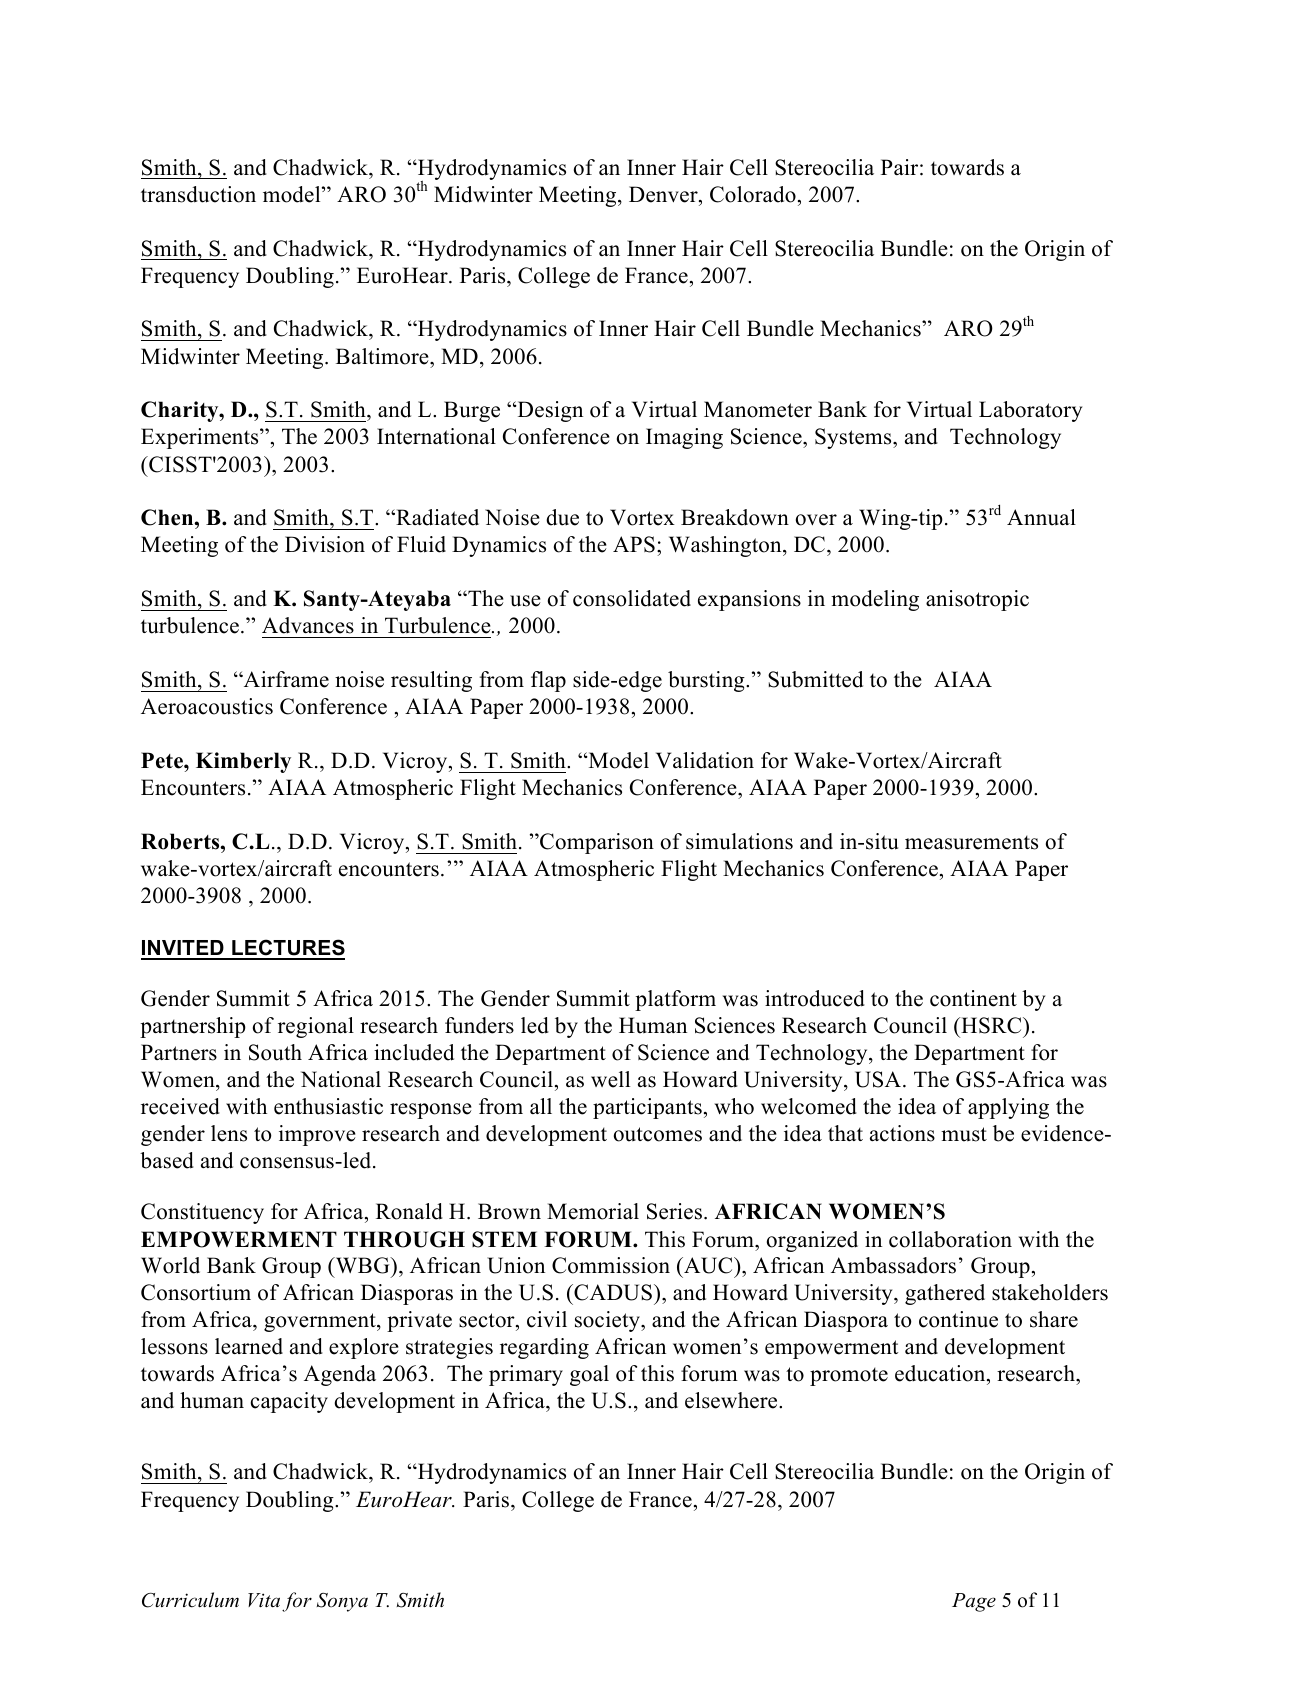 Image resolution: width=1305 pixels, height=1689 pixels. Describe the element at coordinates (264, 1600) in the image. I see `Vita` at that location.
